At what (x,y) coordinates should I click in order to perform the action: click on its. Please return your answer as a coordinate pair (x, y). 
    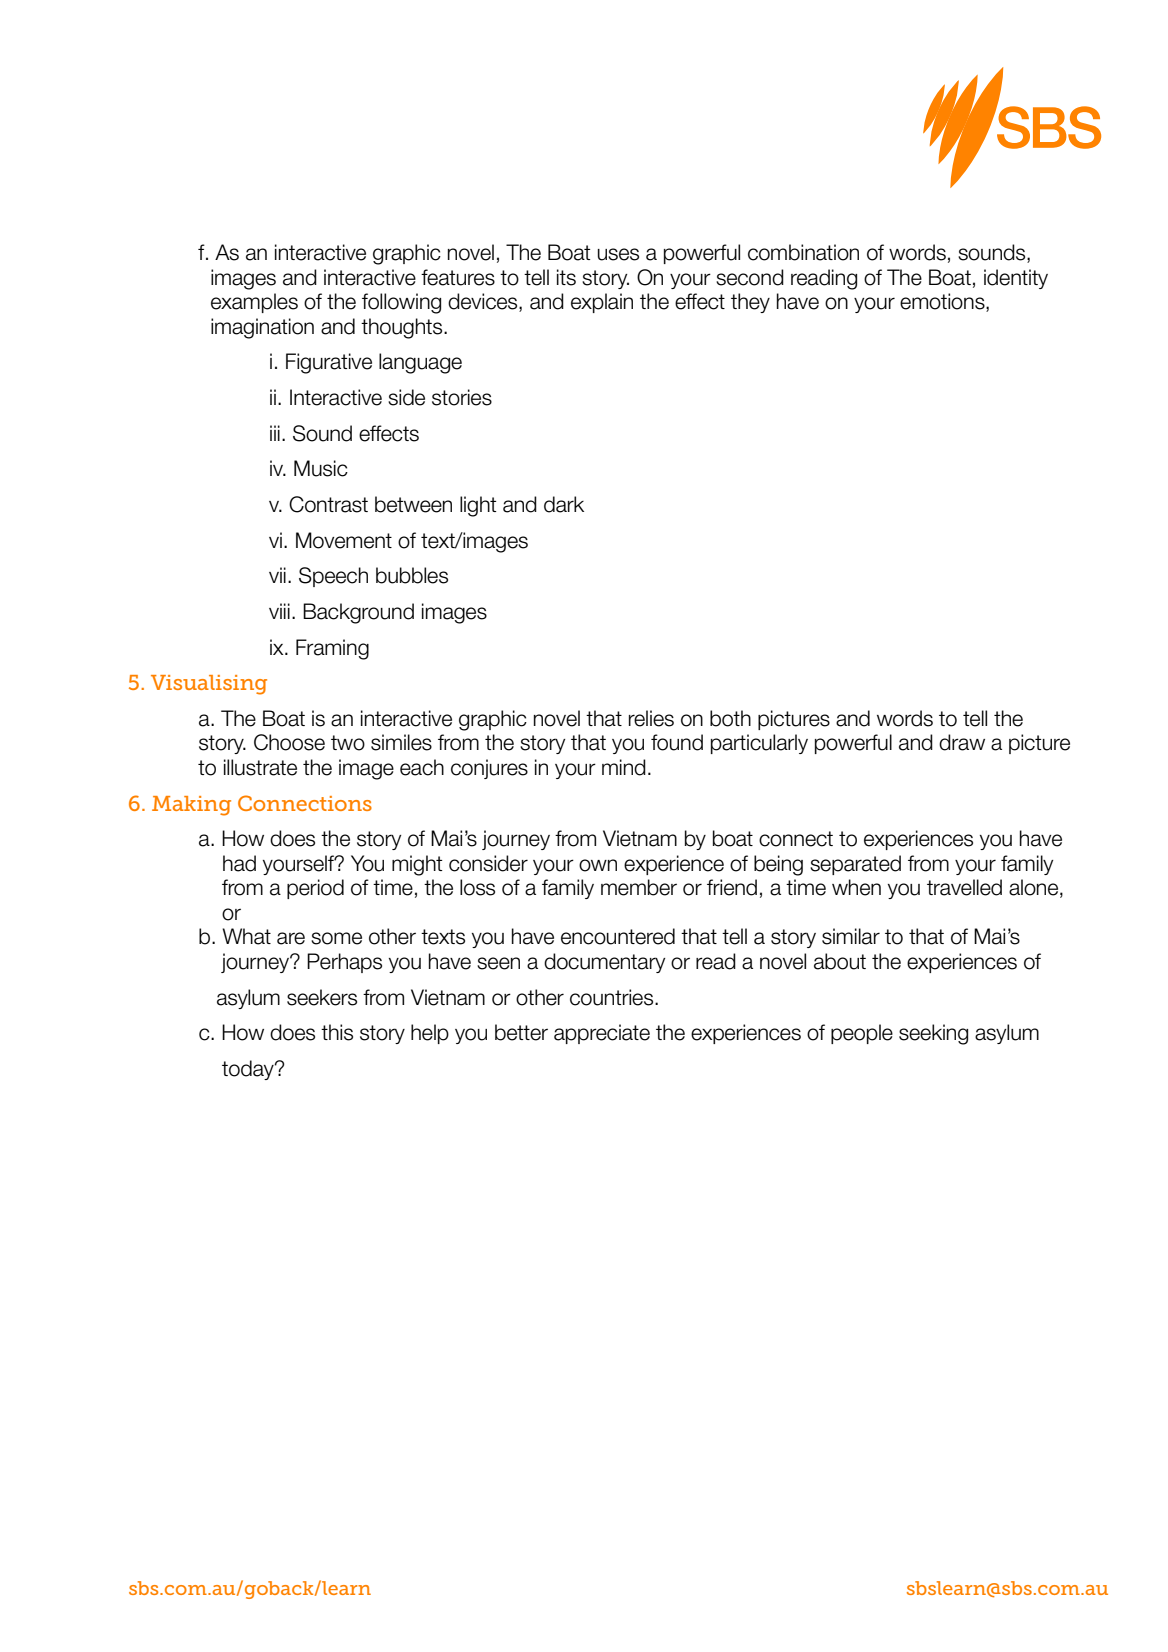
    Looking at the image, I should click on (566, 277).
